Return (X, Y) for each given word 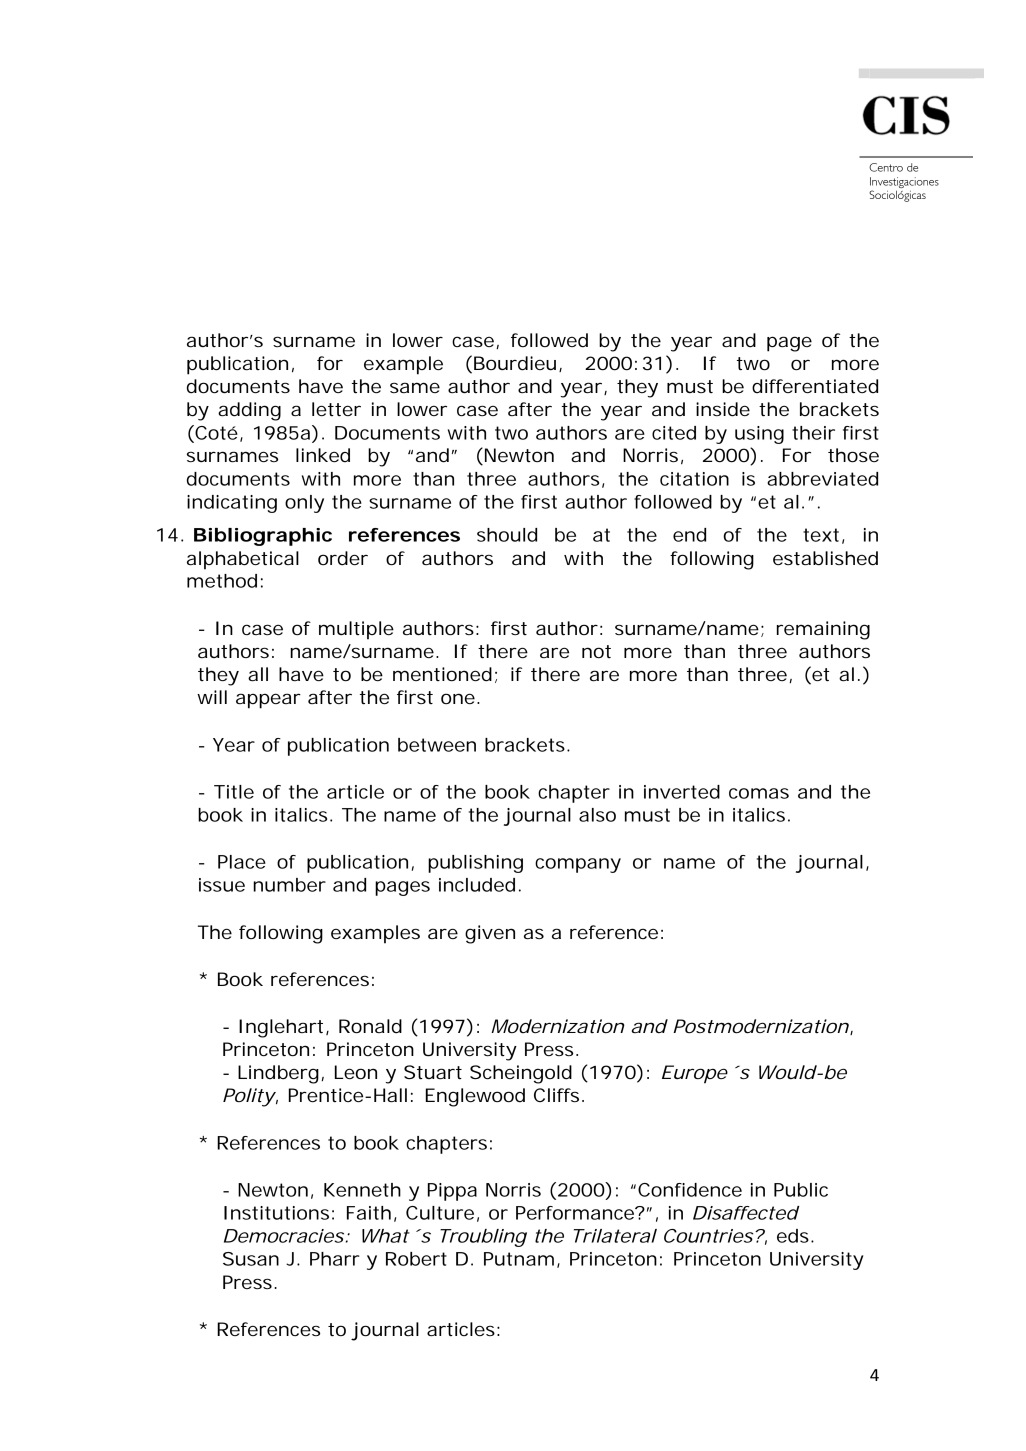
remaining (823, 630)
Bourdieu (515, 363)
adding (249, 411)
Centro (886, 167)
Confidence (690, 1190)
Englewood (475, 1097)
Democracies (284, 1236)
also (597, 815)
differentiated (815, 386)
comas (759, 793)
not (596, 651)
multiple (356, 630)
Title (234, 792)
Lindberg (278, 1074)
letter (336, 409)
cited (674, 433)
